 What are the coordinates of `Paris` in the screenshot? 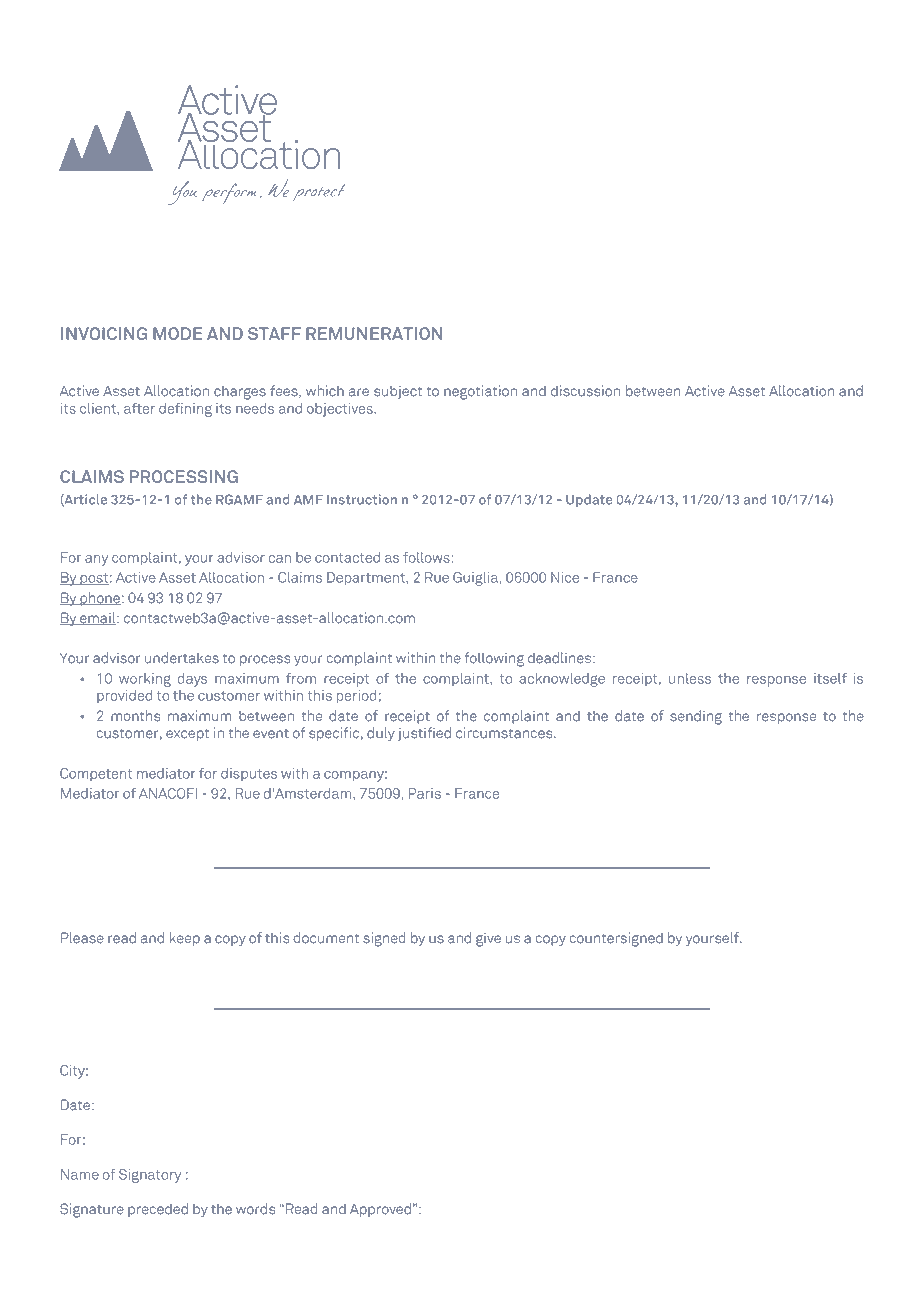 It's located at (425, 793).
